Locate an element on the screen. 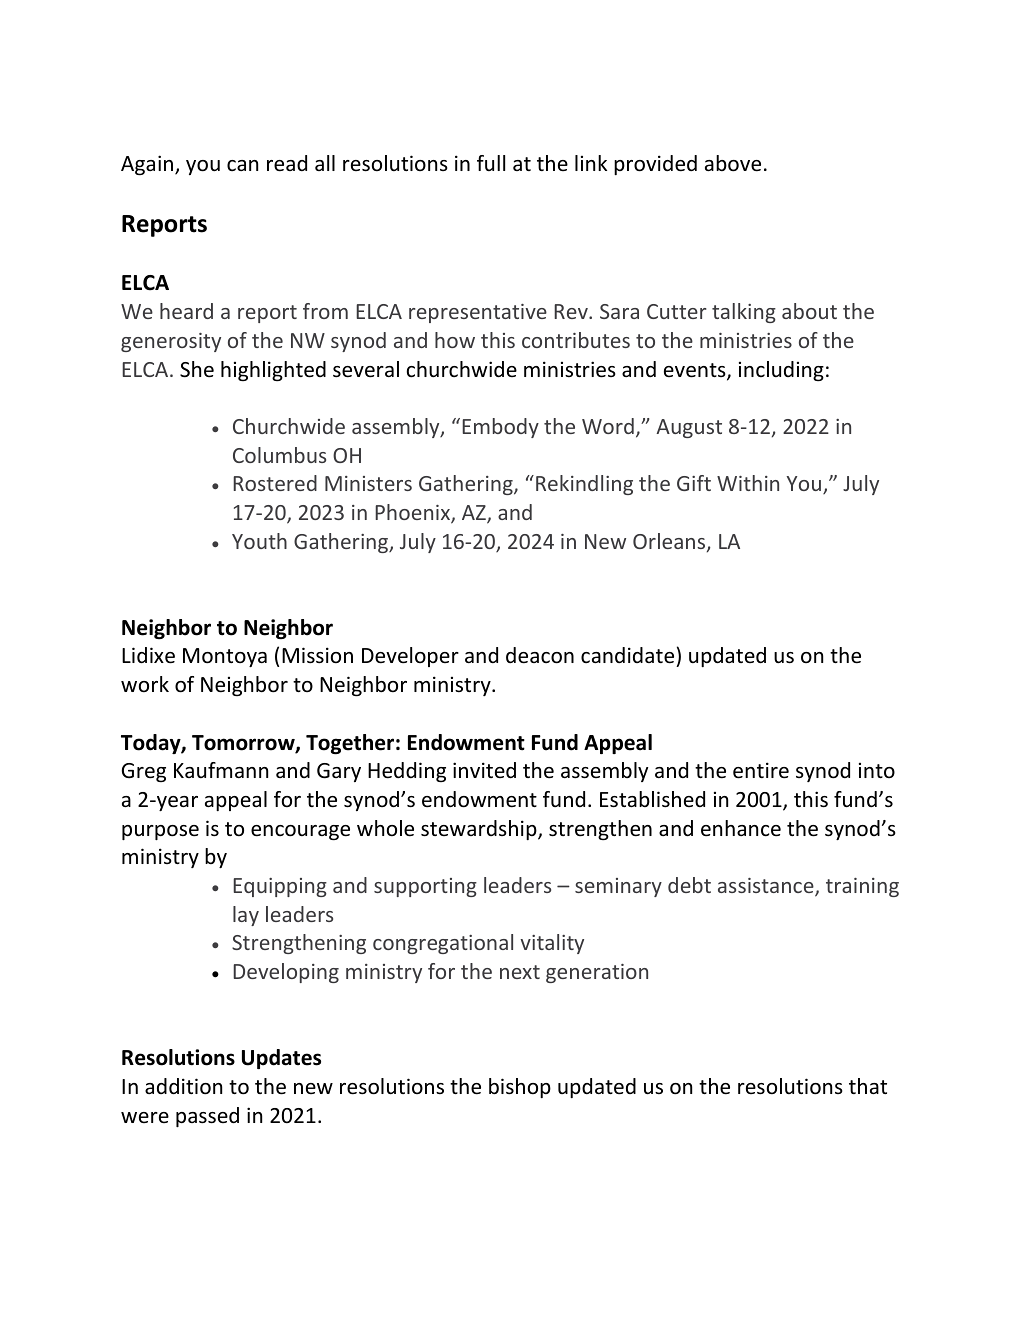  stewardship is located at coordinates (480, 830).
